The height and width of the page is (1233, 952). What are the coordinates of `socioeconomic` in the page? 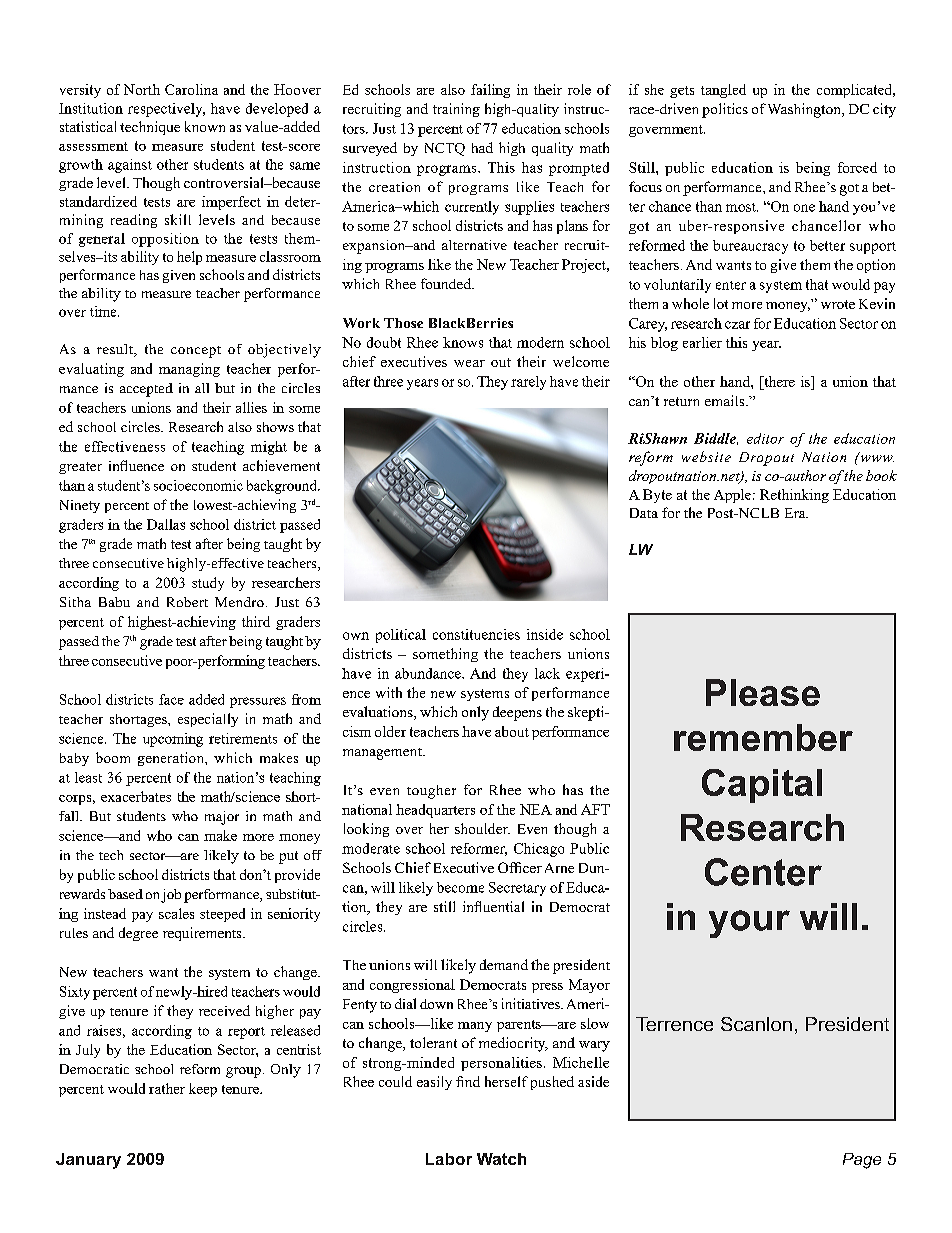 It's located at (198, 485).
